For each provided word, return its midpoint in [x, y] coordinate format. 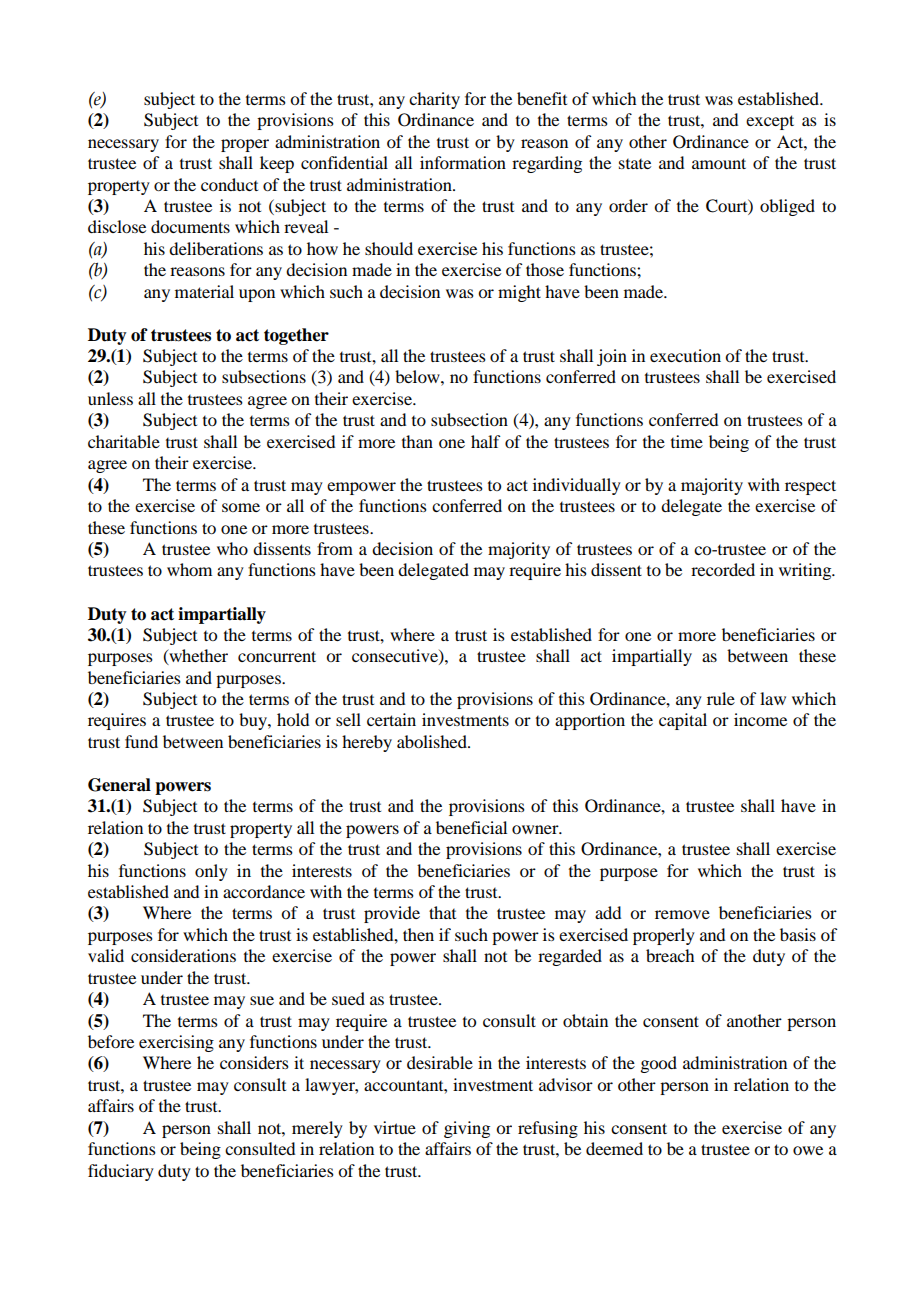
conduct [229, 184]
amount [719, 163]
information [463, 162]
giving [467, 1129]
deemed [614, 1148]
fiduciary [121, 1172]
